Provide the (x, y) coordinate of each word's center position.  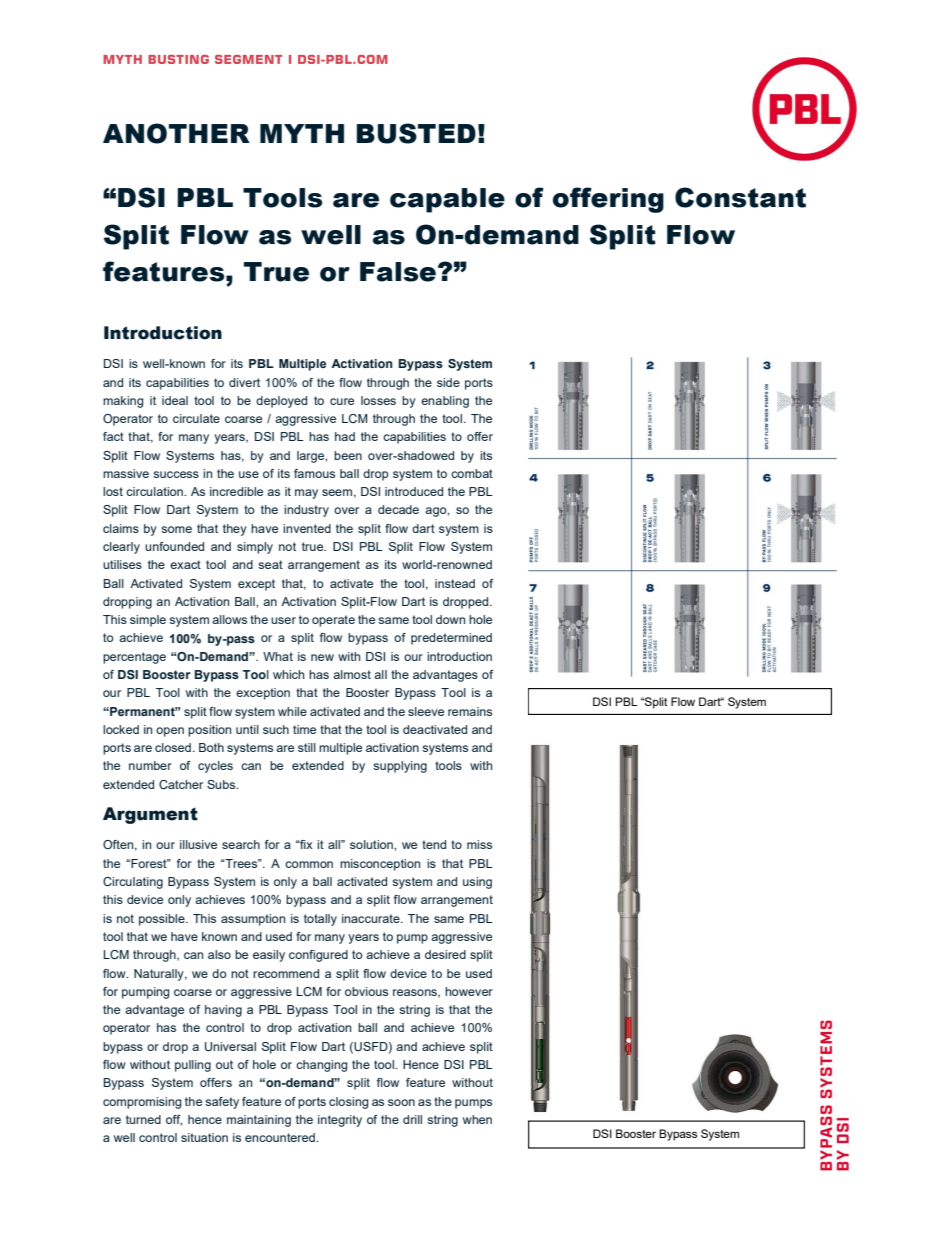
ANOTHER (176, 133)
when (477, 1119)
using (477, 883)
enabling (445, 402)
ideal (175, 400)
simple (148, 621)
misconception (380, 865)
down (450, 619)
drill (412, 1119)
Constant (740, 197)
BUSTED (416, 133)
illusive (198, 844)
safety (222, 1103)
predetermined (451, 639)
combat (472, 473)
